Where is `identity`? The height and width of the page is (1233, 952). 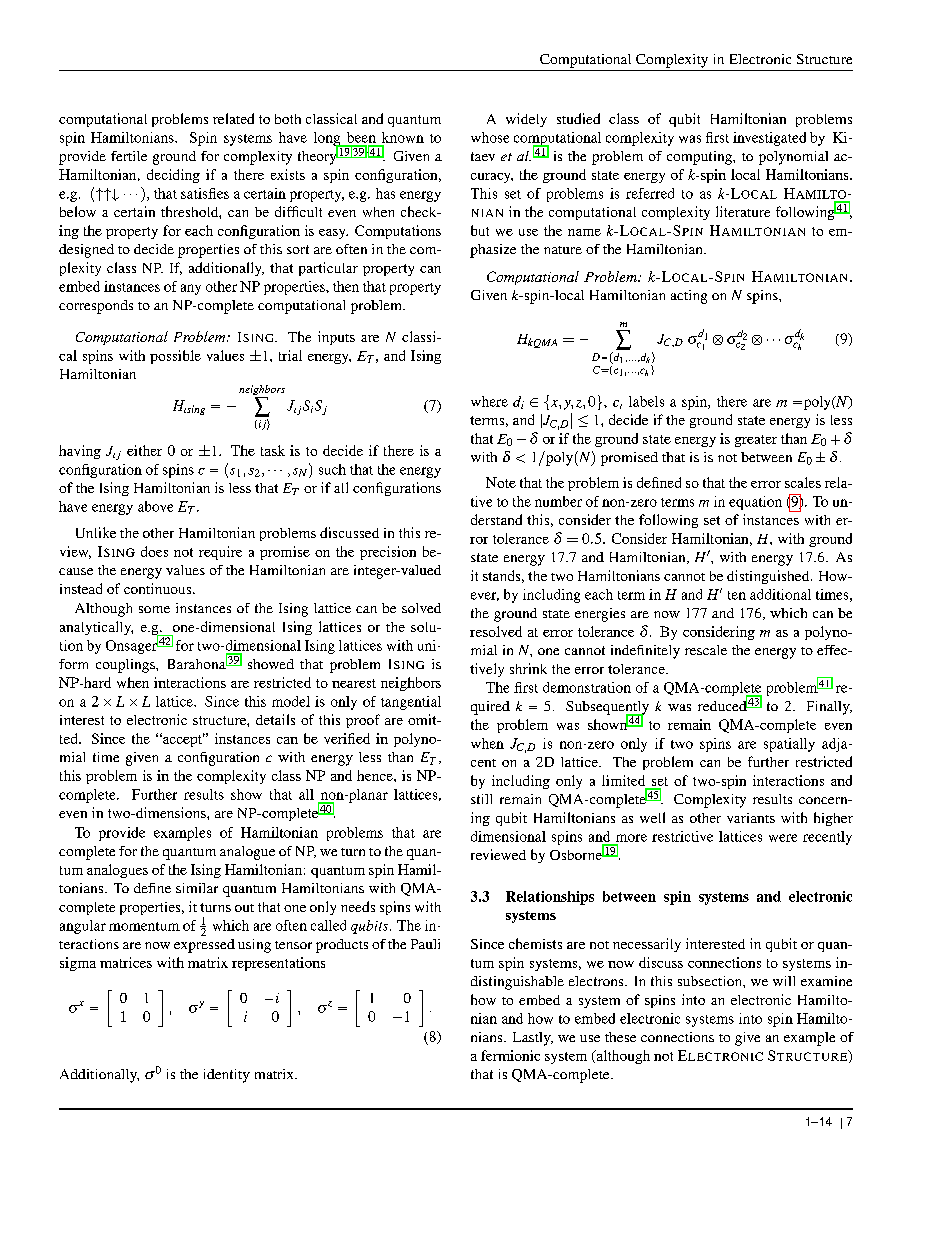 identity is located at coordinates (227, 1076).
